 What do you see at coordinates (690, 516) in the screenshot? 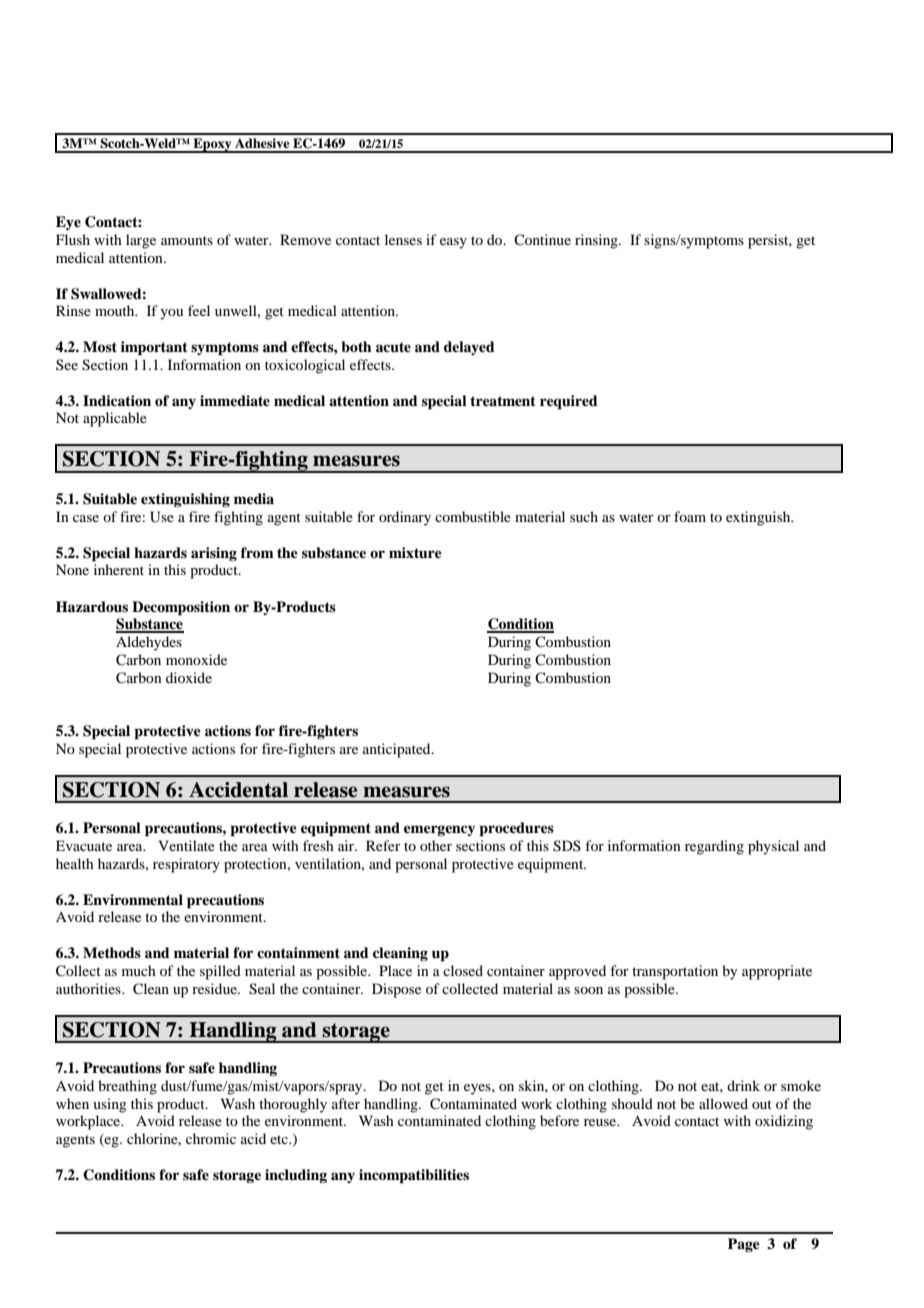
I see `foam` at bounding box center [690, 516].
